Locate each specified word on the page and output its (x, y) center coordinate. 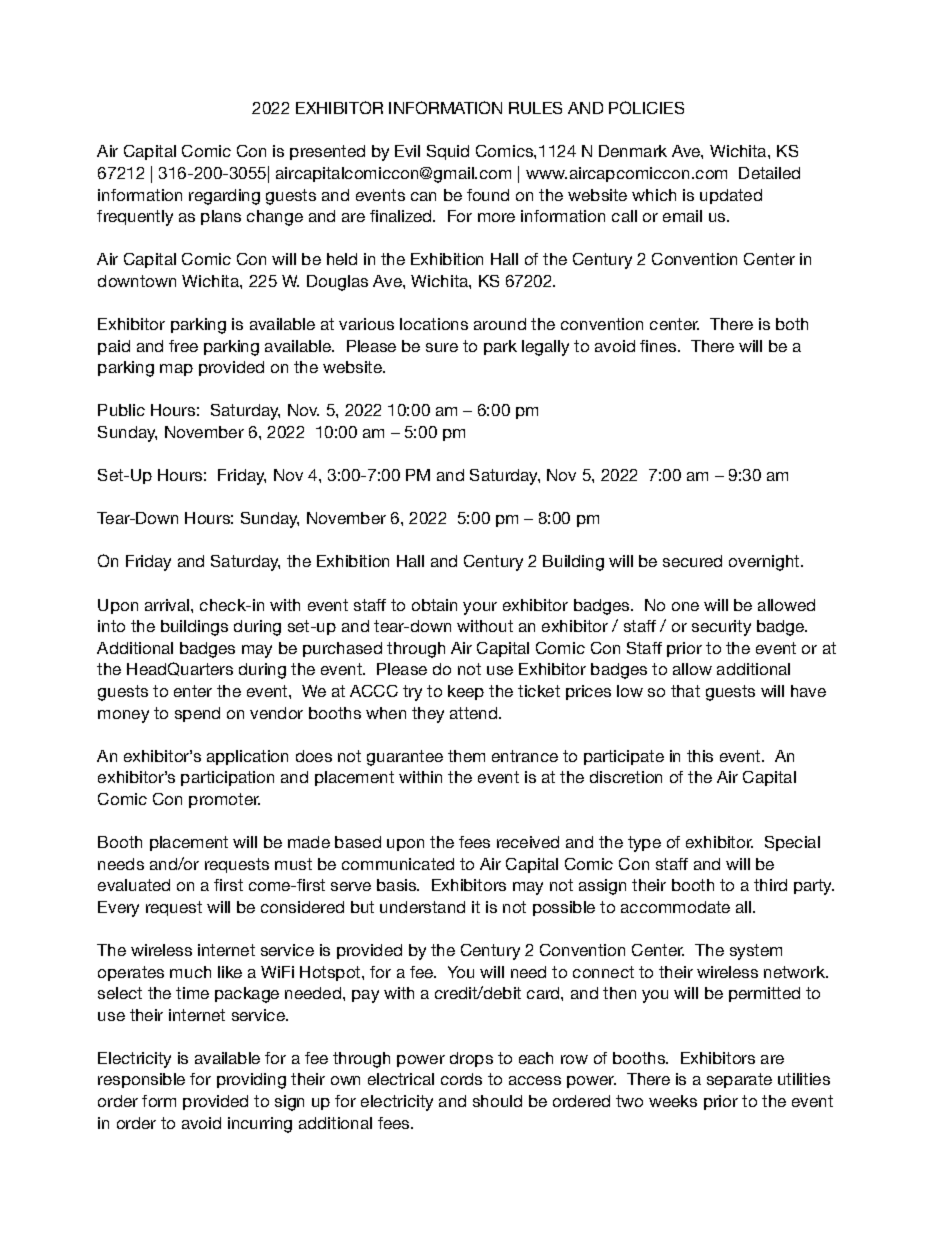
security (721, 628)
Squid (448, 152)
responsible (141, 1080)
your (480, 608)
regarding (224, 197)
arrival (168, 605)
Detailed (769, 173)
